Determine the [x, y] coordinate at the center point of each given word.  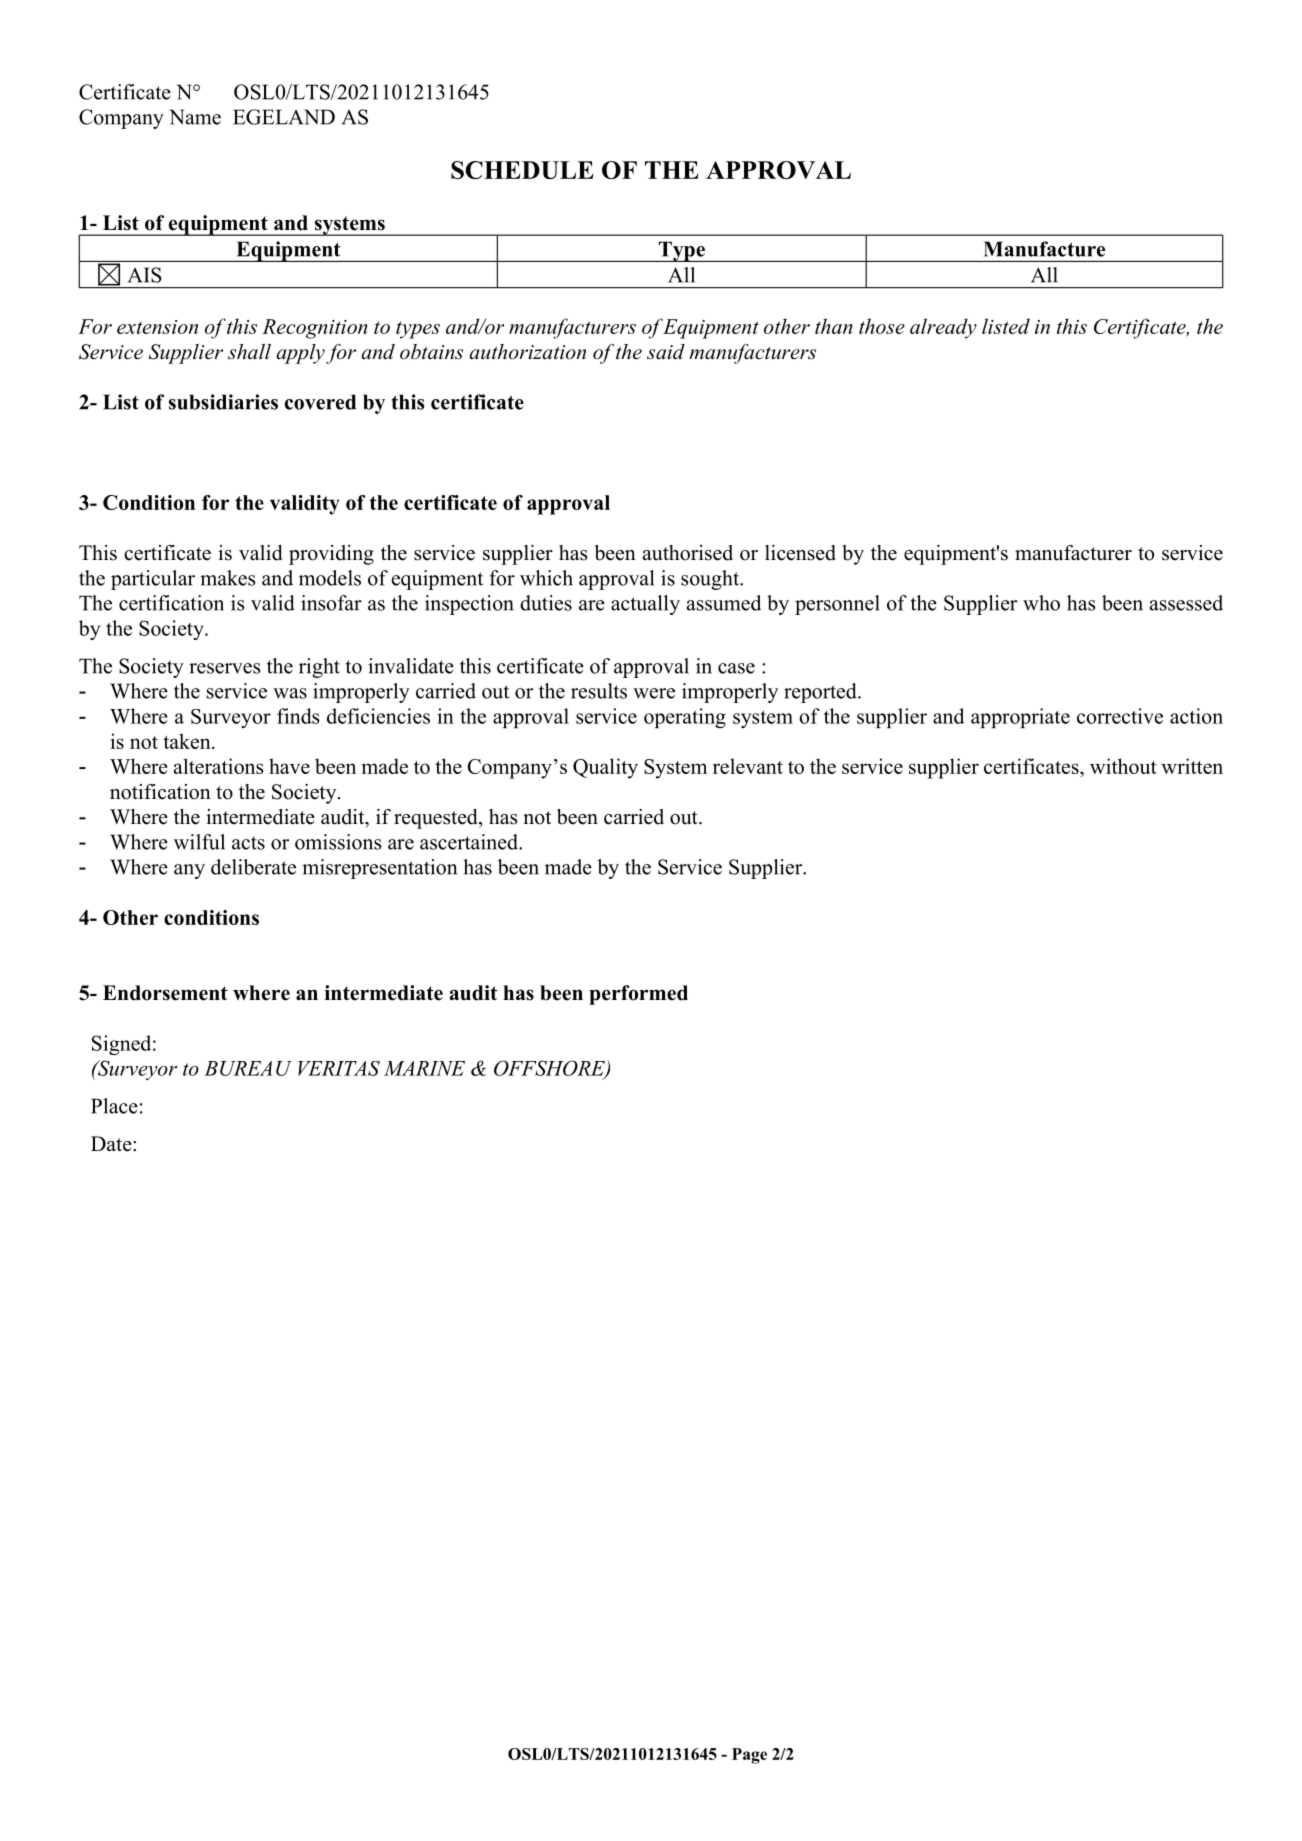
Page [749, 1756]
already [943, 328]
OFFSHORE [550, 1069]
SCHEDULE [522, 170]
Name [195, 117]
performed [638, 995]
